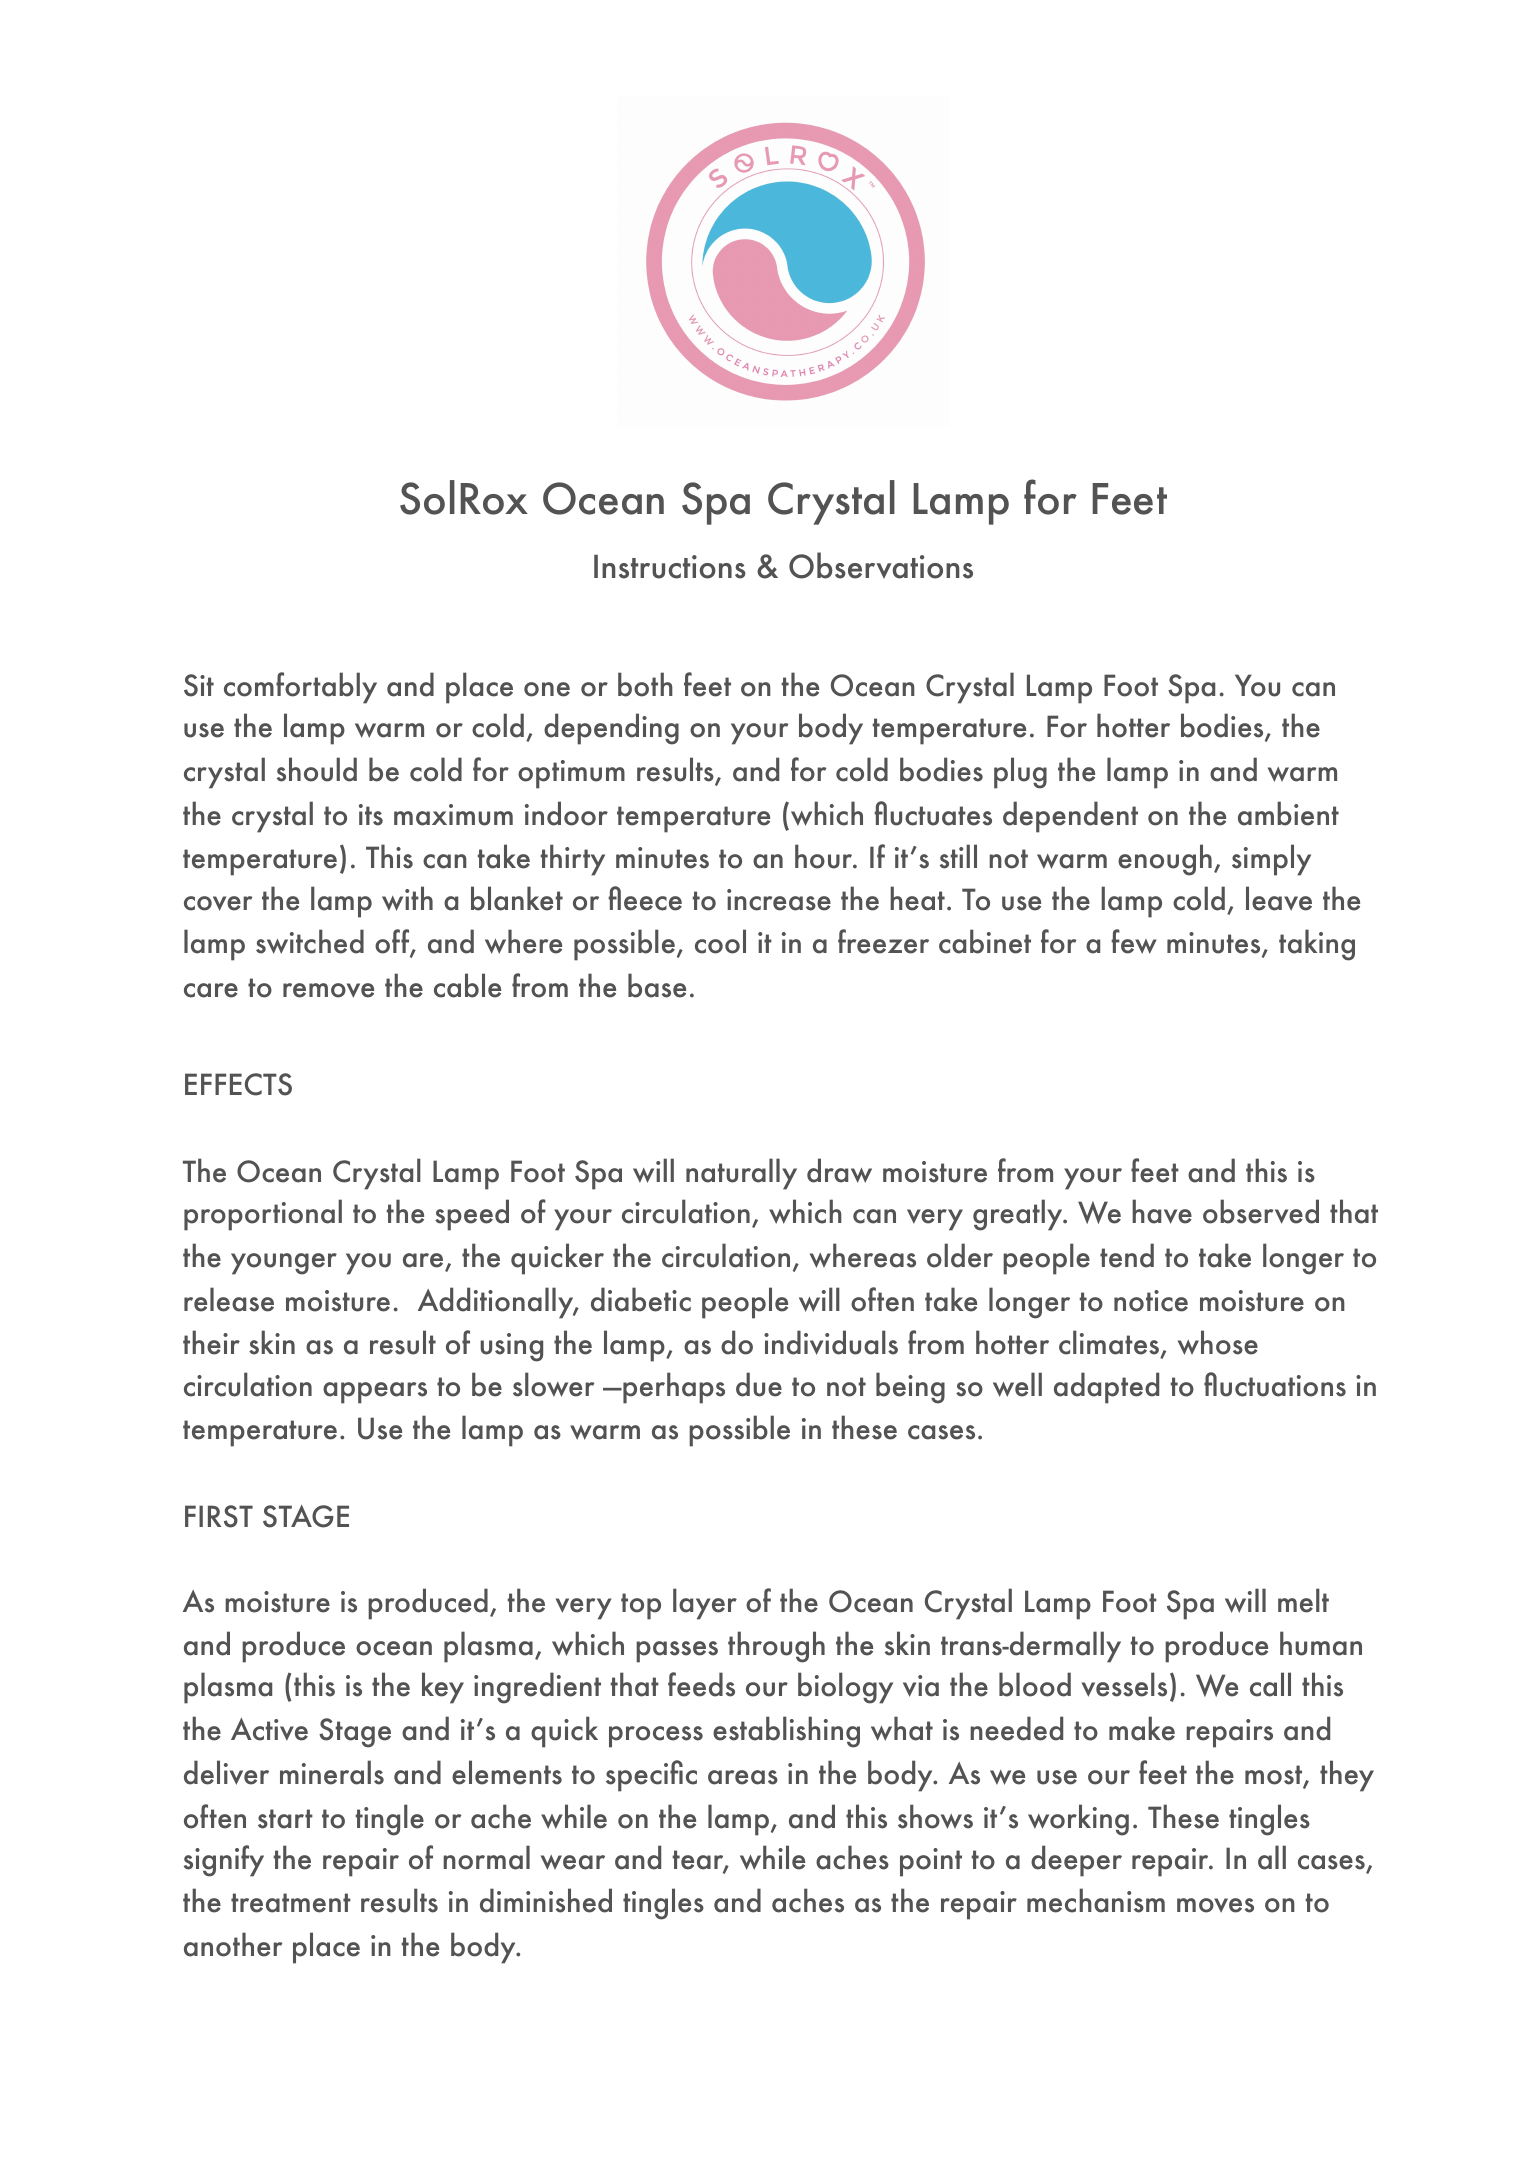 This screenshot has width=1531, height=2165. I want to click on EFFECTS, so click(238, 1084).
